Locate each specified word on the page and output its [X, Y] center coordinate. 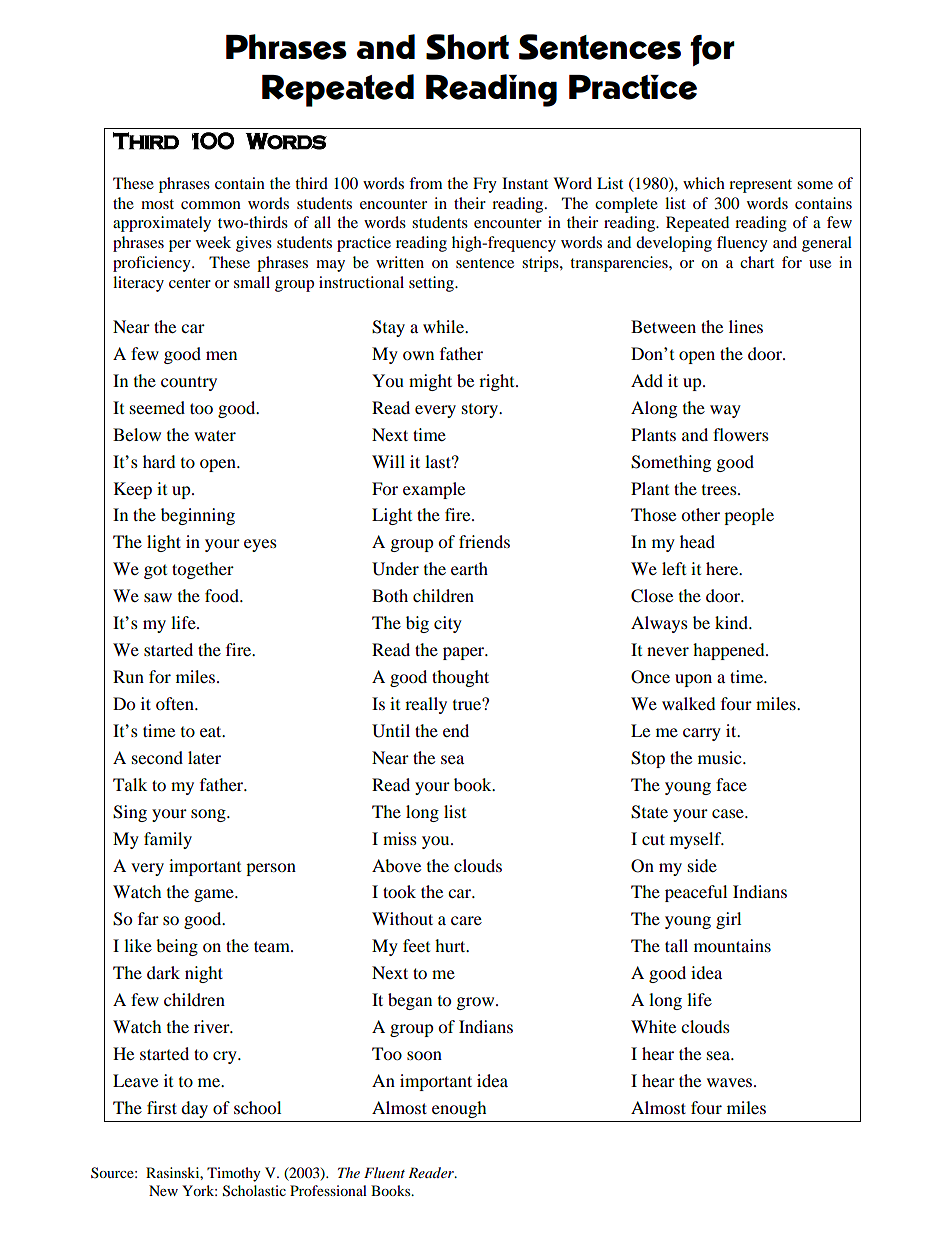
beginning [198, 516]
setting [432, 284]
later [204, 757]
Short [467, 47]
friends [484, 541]
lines [746, 326]
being [177, 947]
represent [760, 186]
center [190, 283]
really [426, 705]
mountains [732, 945]
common [211, 205]
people [749, 516]
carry [702, 734]
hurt [451, 945]
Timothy [234, 1174]
